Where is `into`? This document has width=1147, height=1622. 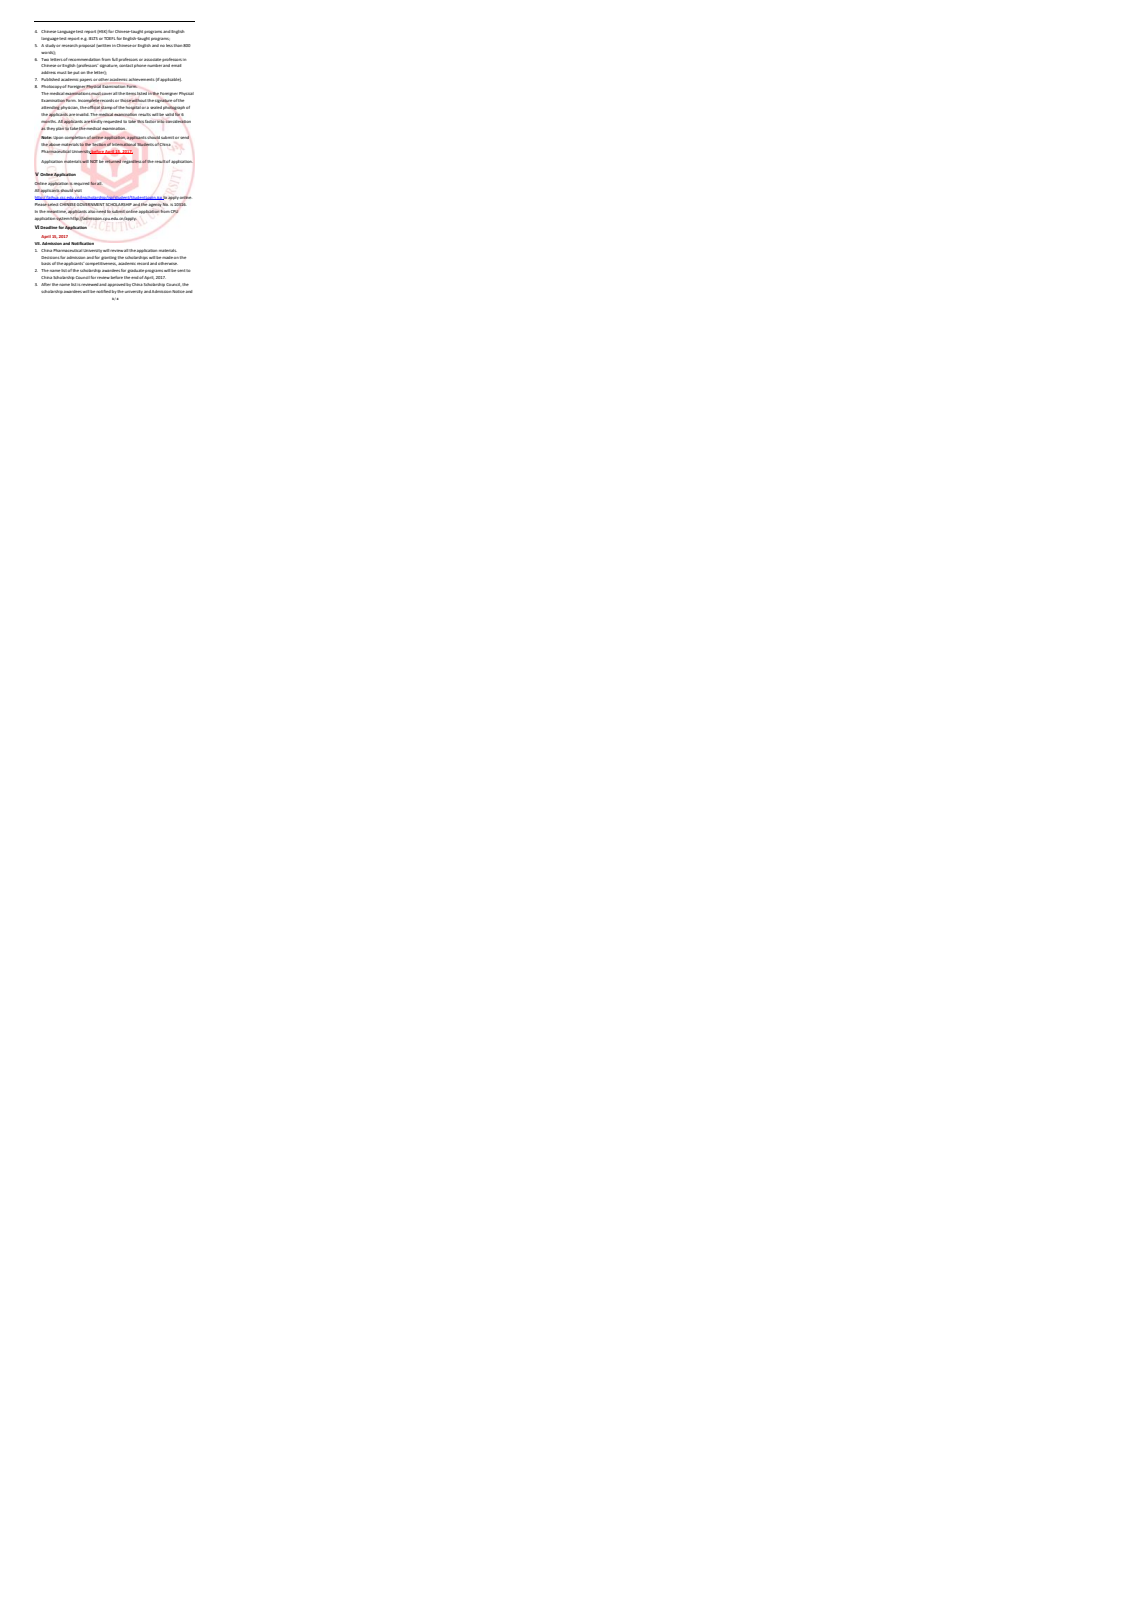 into is located at coordinates (161, 121).
